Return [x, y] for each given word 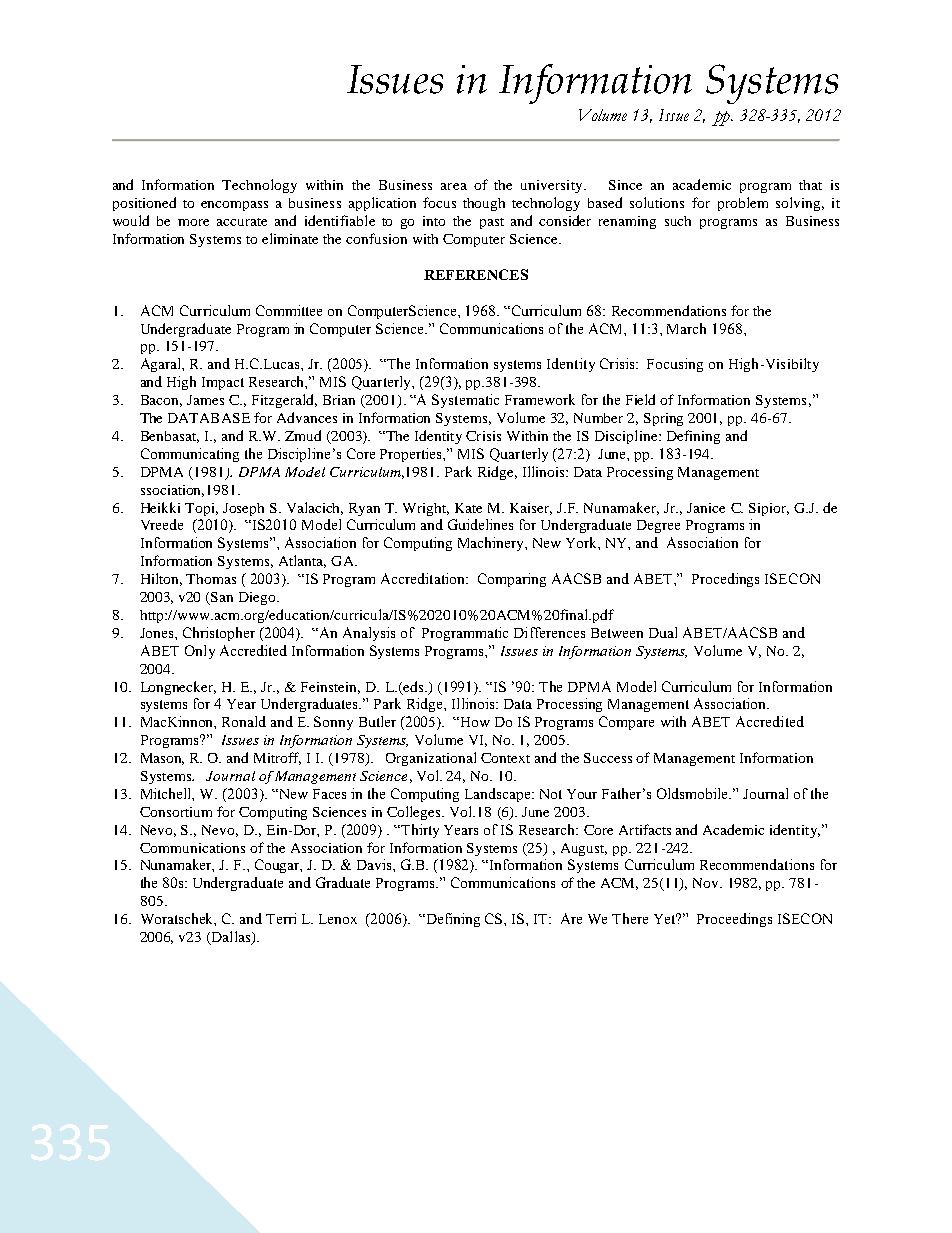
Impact [223, 383]
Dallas [231, 938]
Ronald [244, 721]
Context [505, 758]
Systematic [465, 401]
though [484, 204]
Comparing [512, 580]
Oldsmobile [694, 793]
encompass [234, 206]
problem [743, 204]
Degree [658, 526]
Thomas [211, 579]
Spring [663, 419]
